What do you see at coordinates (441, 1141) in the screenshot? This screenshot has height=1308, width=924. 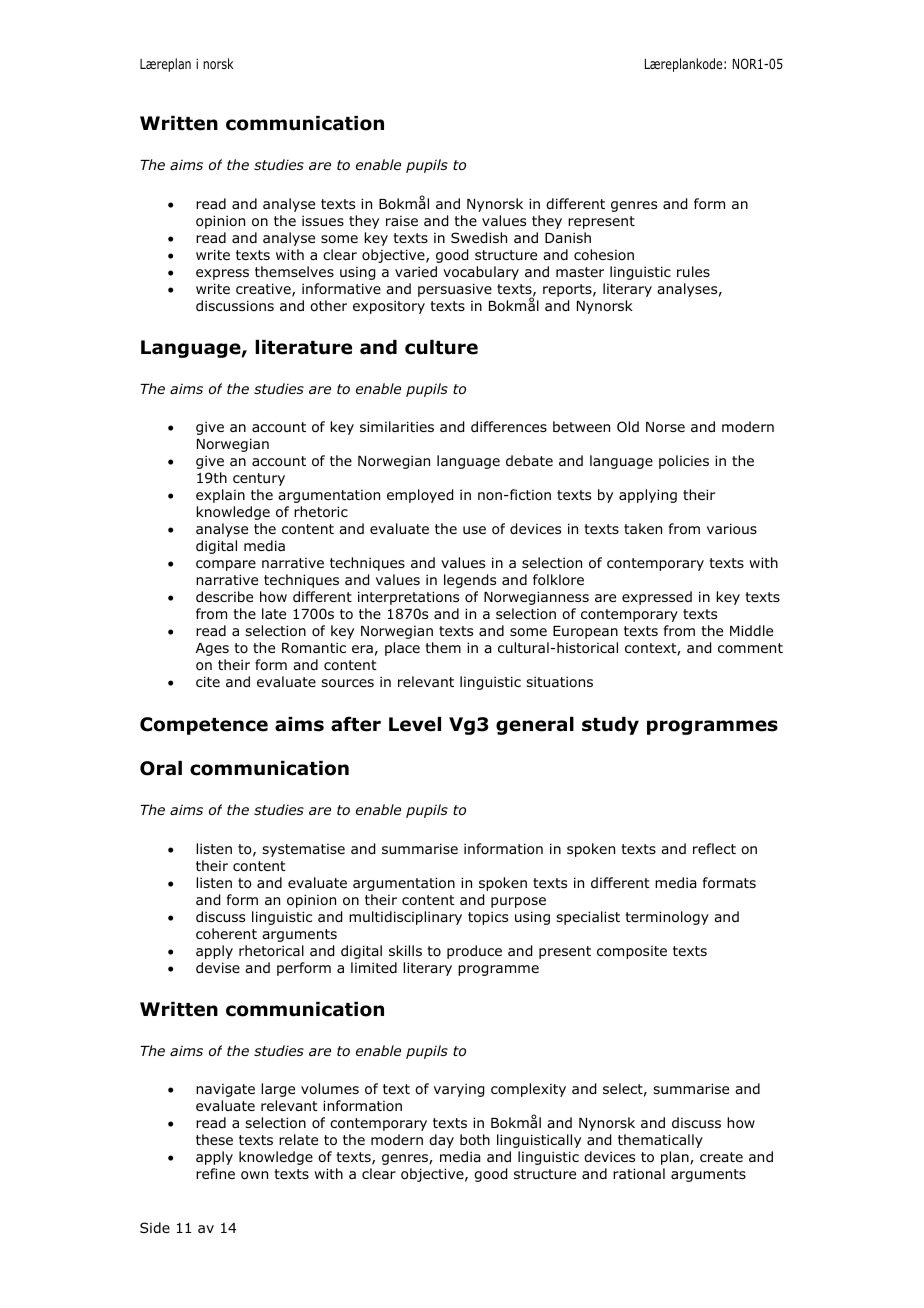 I see `day` at bounding box center [441, 1141].
